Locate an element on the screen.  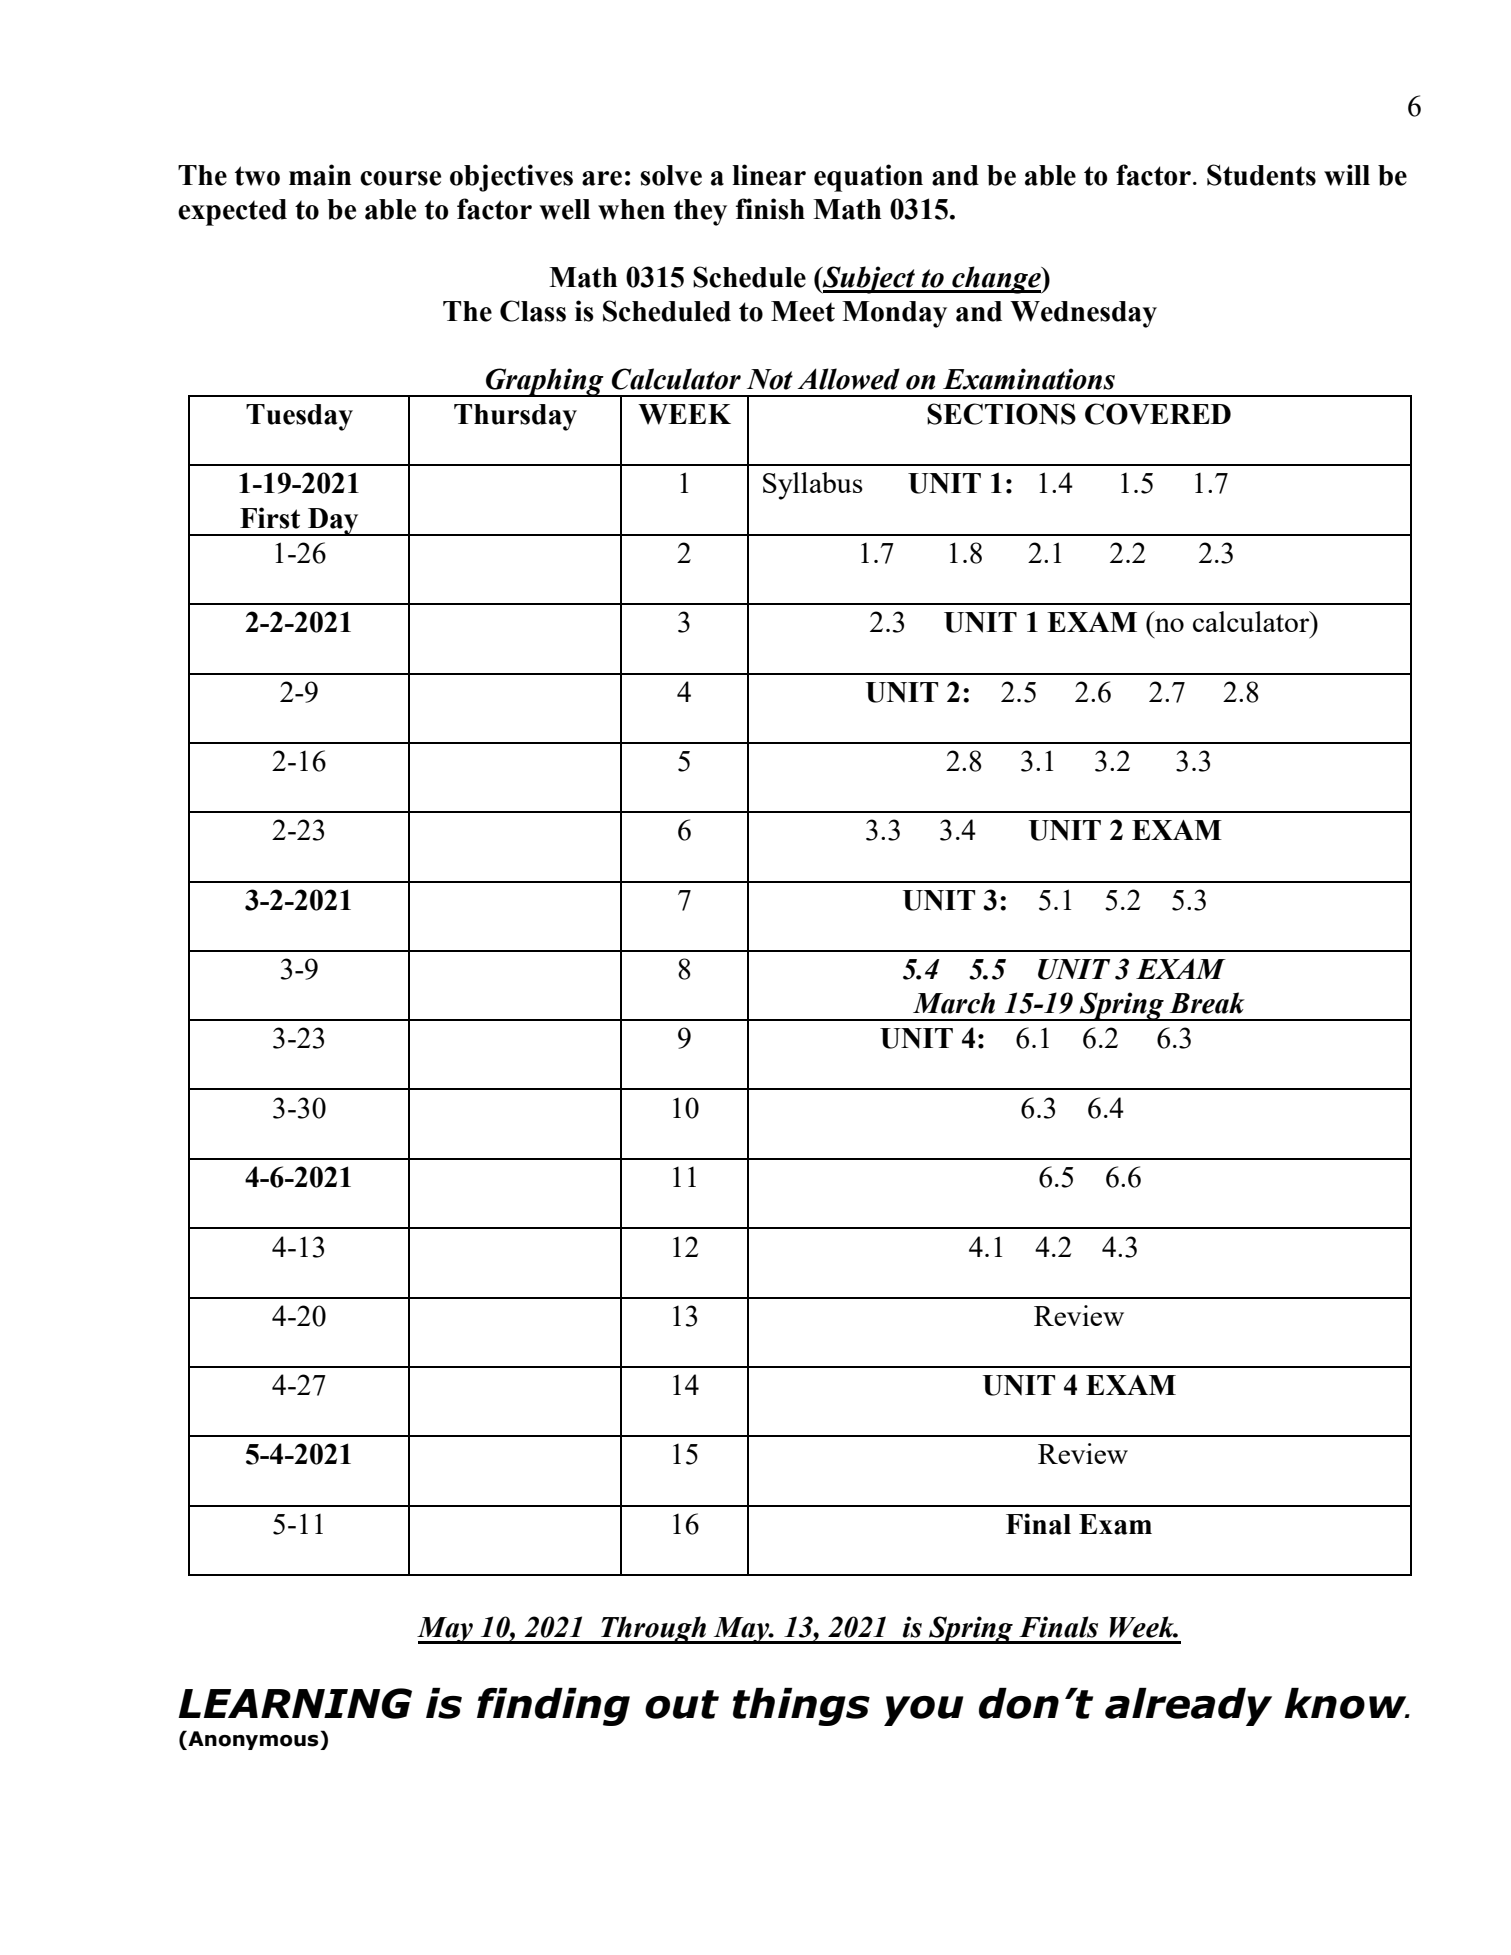
First is located at coordinates (270, 518).
